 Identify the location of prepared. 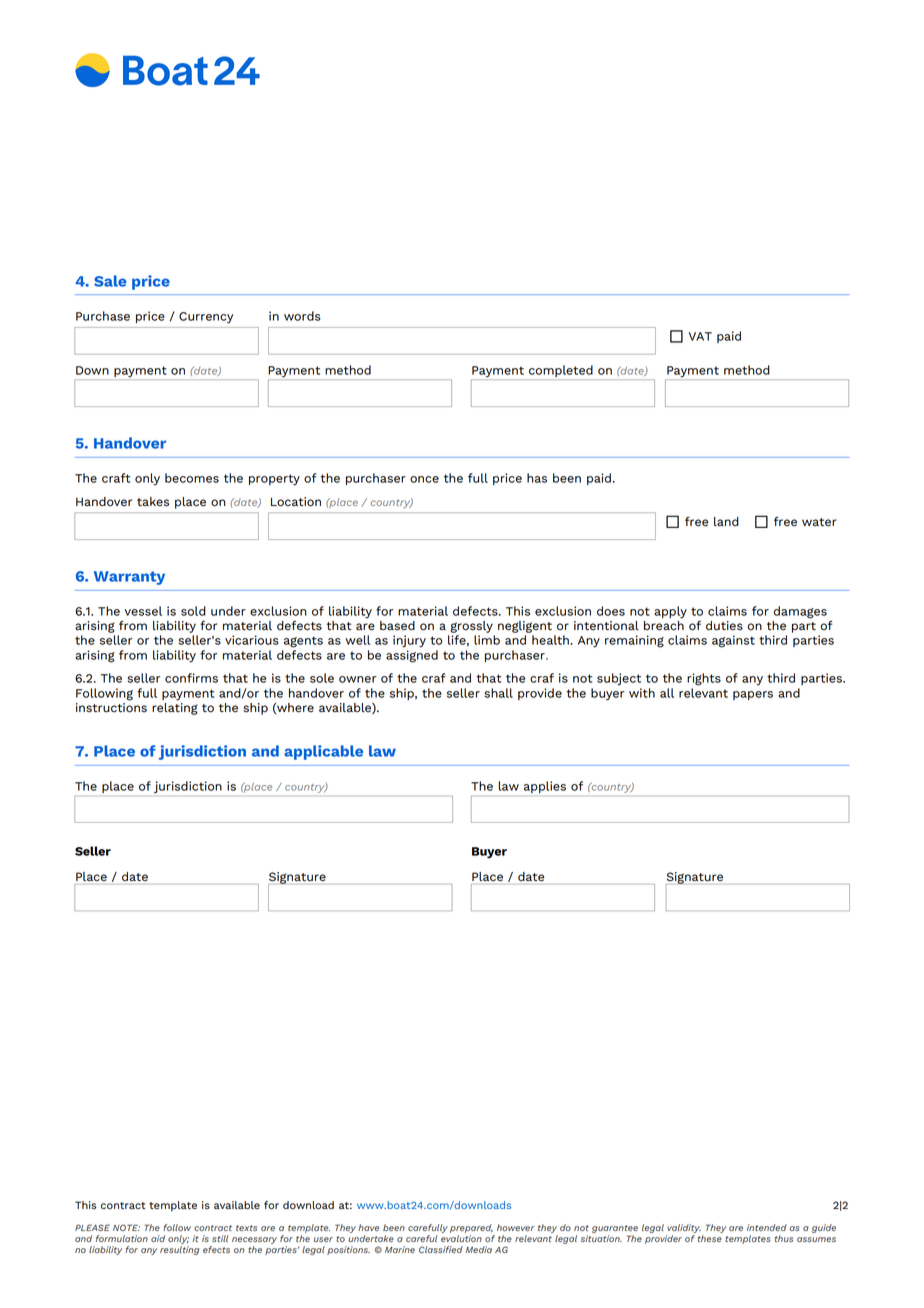
(472, 1230).
